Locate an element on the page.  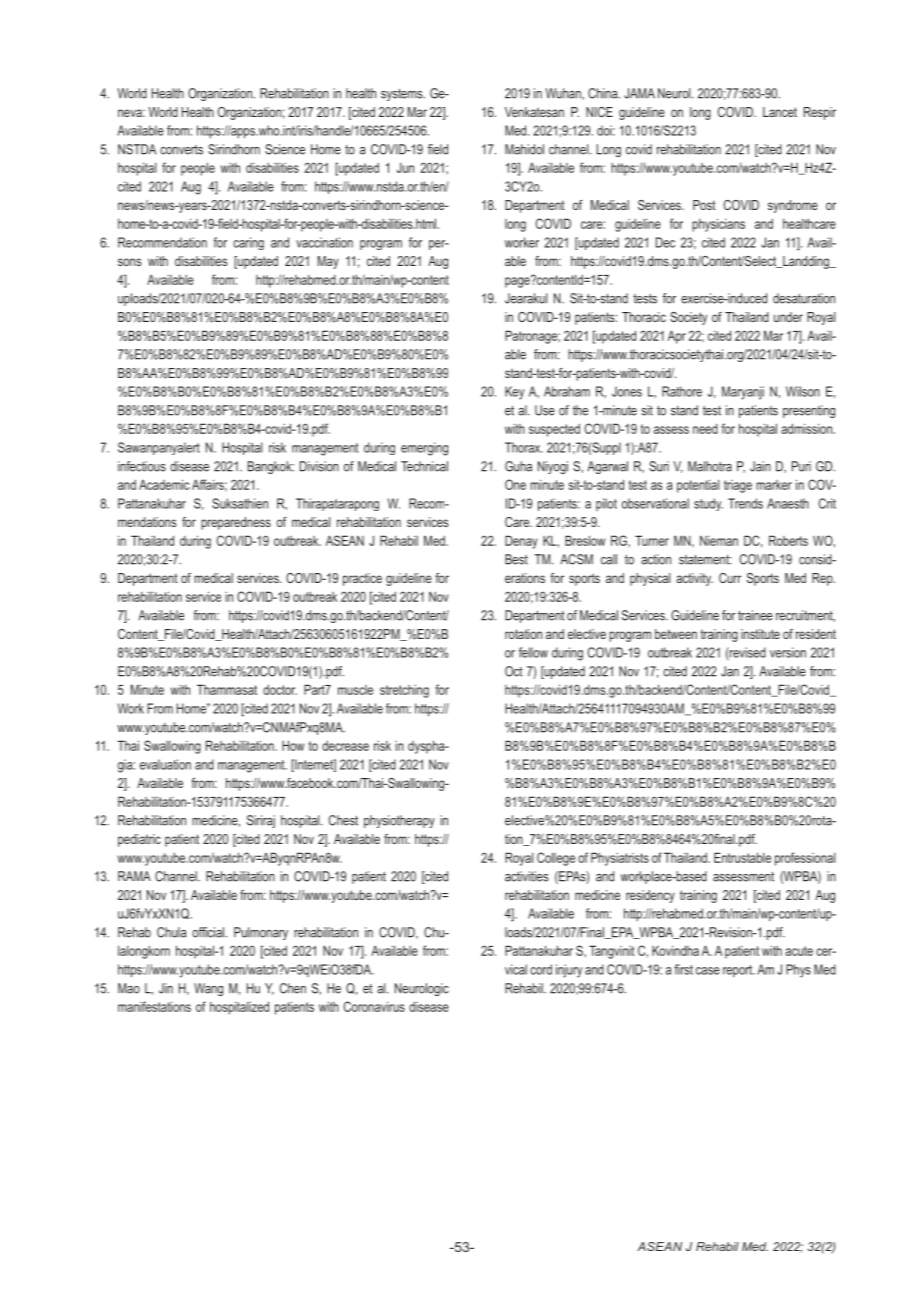
caring is located at coordinates (248, 243).
